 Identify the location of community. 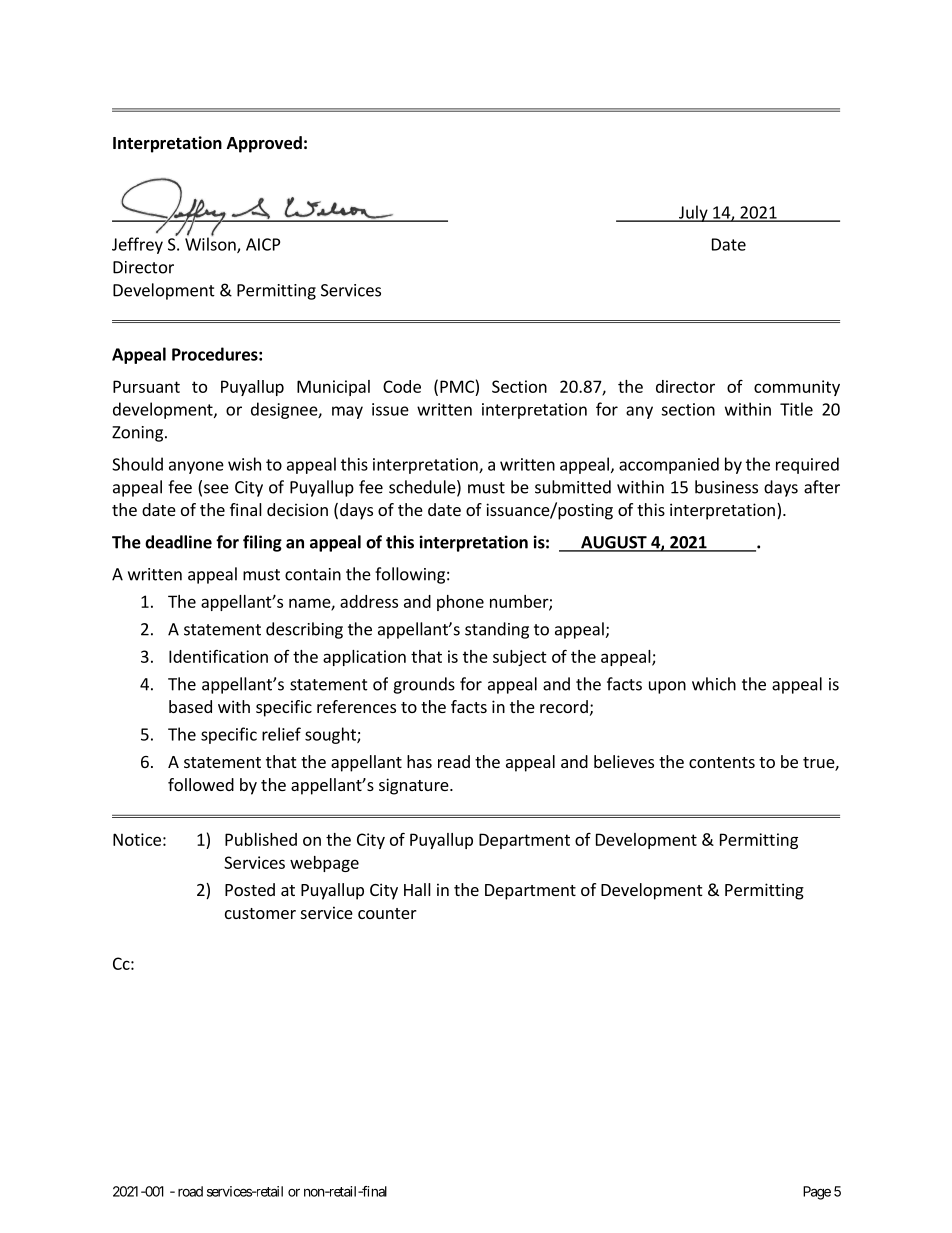
(797, 388).
